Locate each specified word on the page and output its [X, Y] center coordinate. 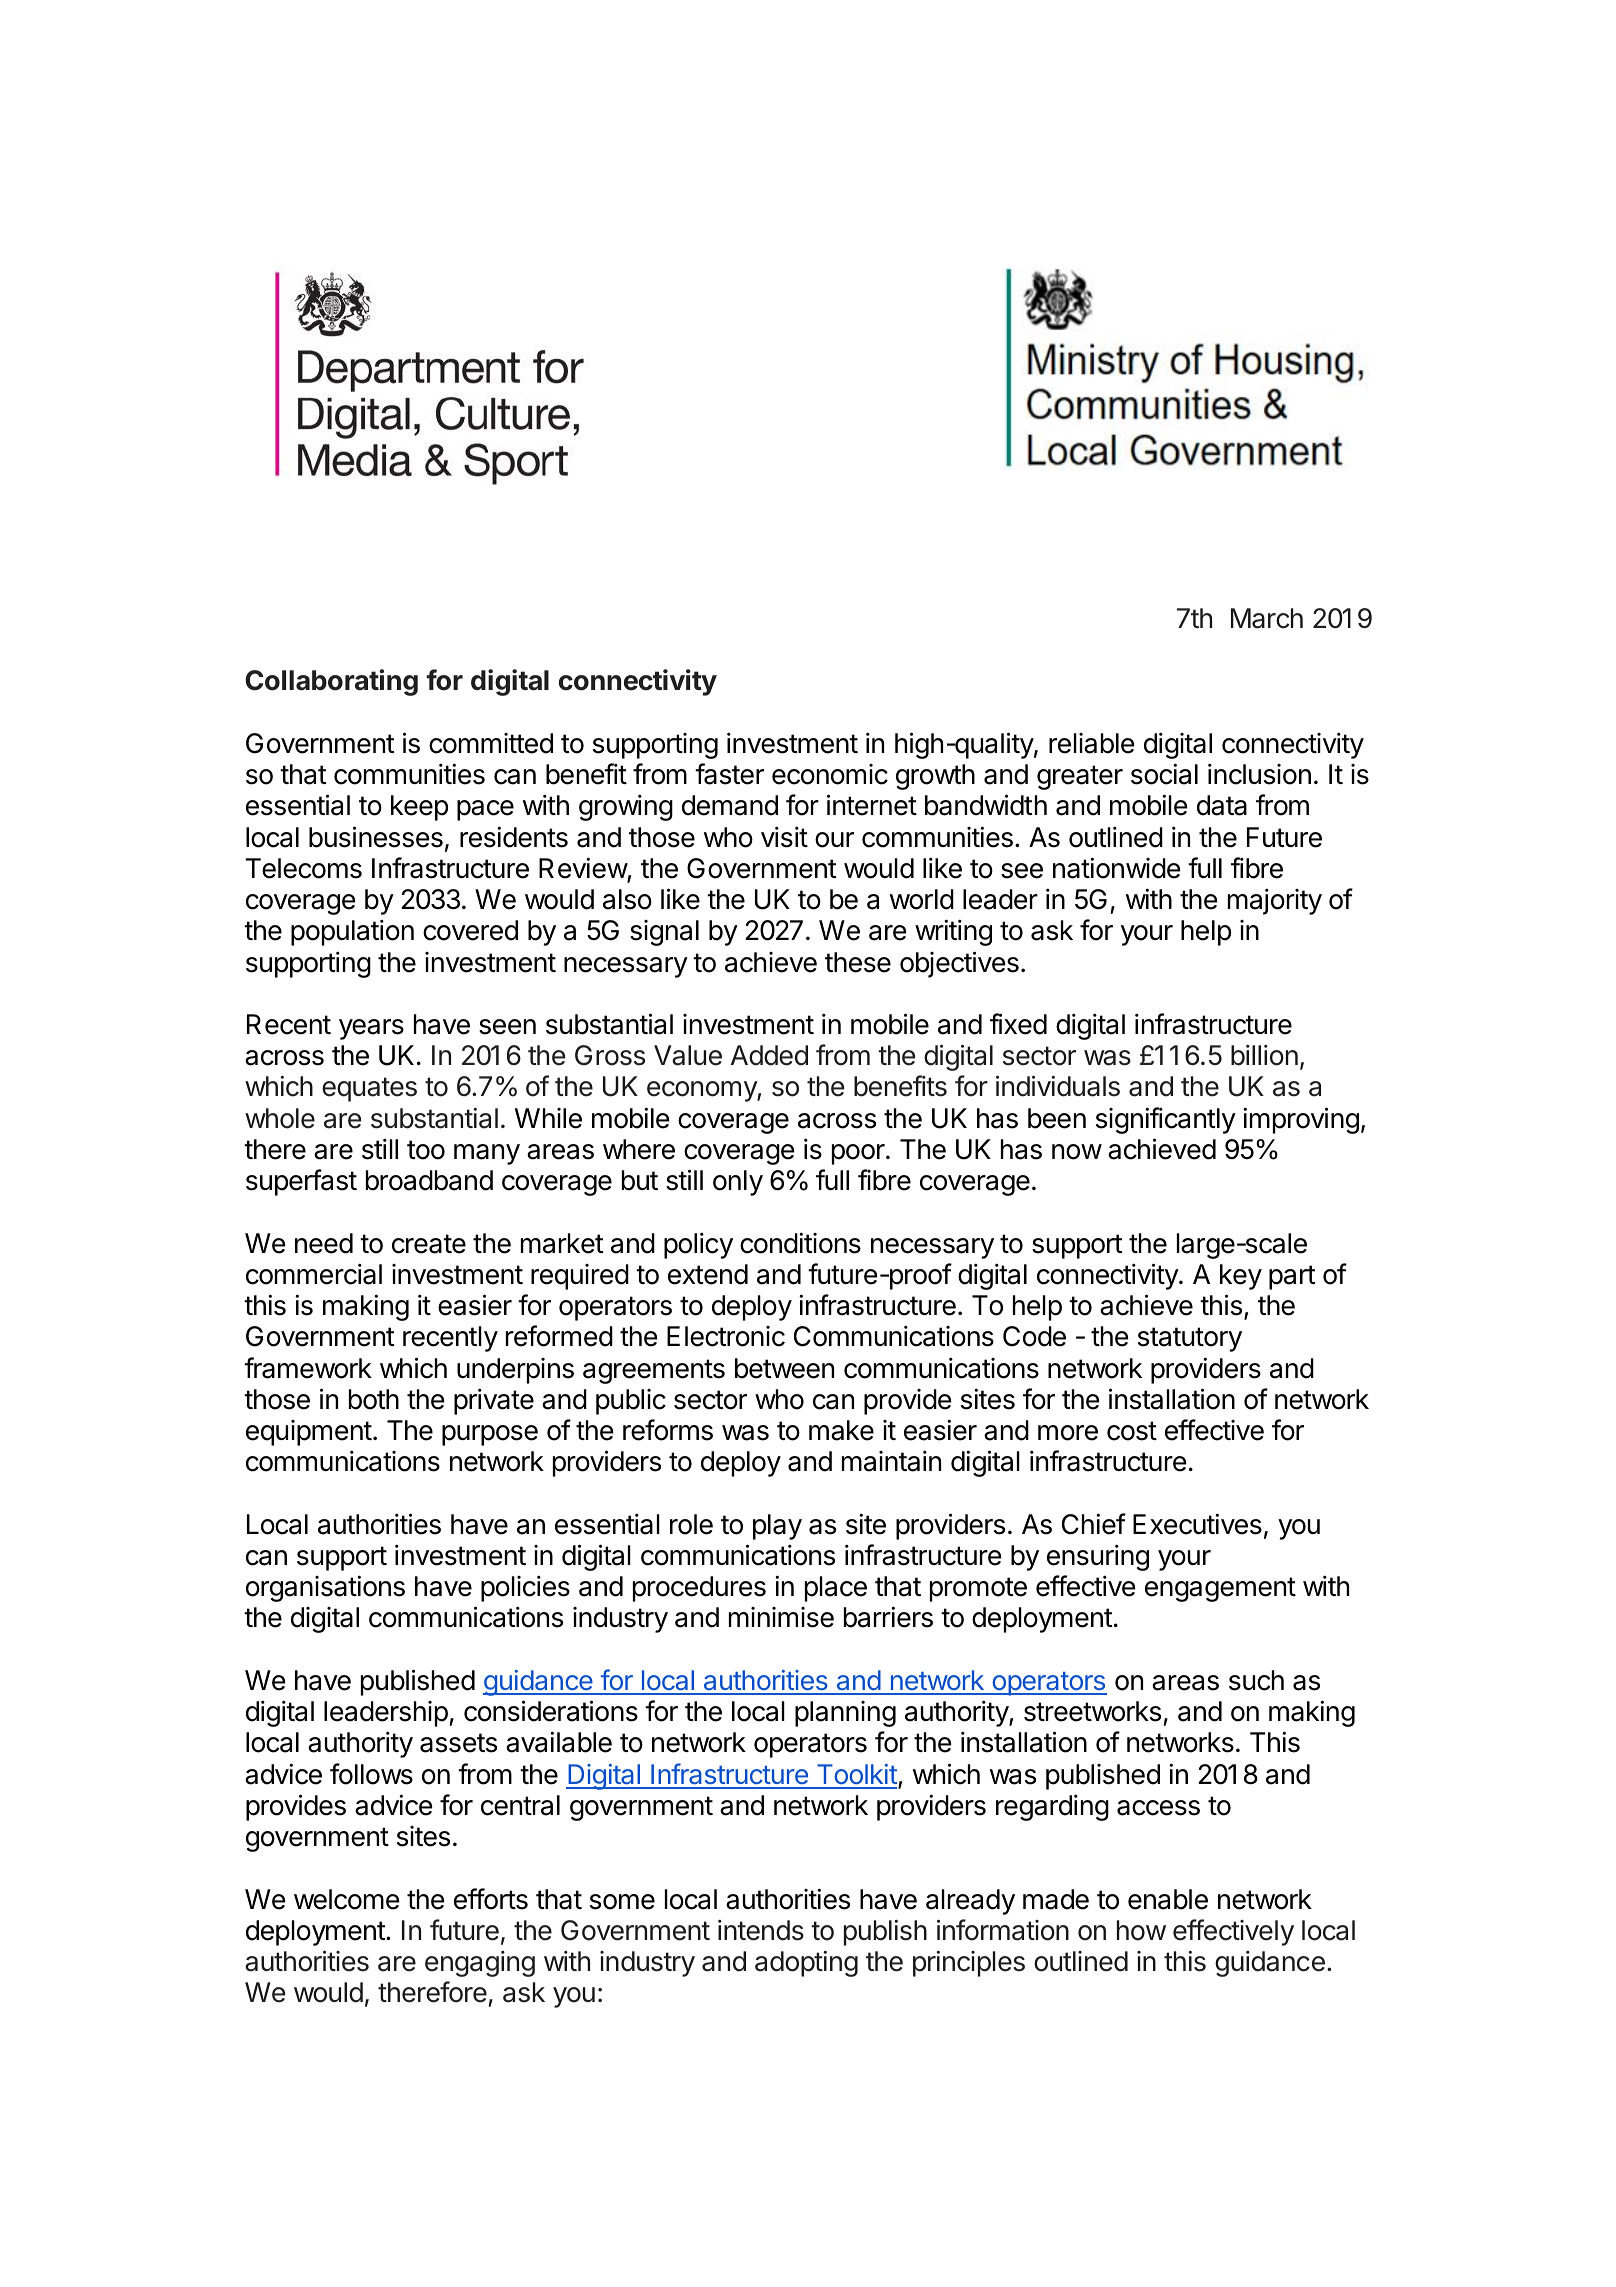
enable [1168, 1899]
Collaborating [331, 682]
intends [761, 1930]
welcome [347, 1899]
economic [830, 774]
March [1267, 618]
